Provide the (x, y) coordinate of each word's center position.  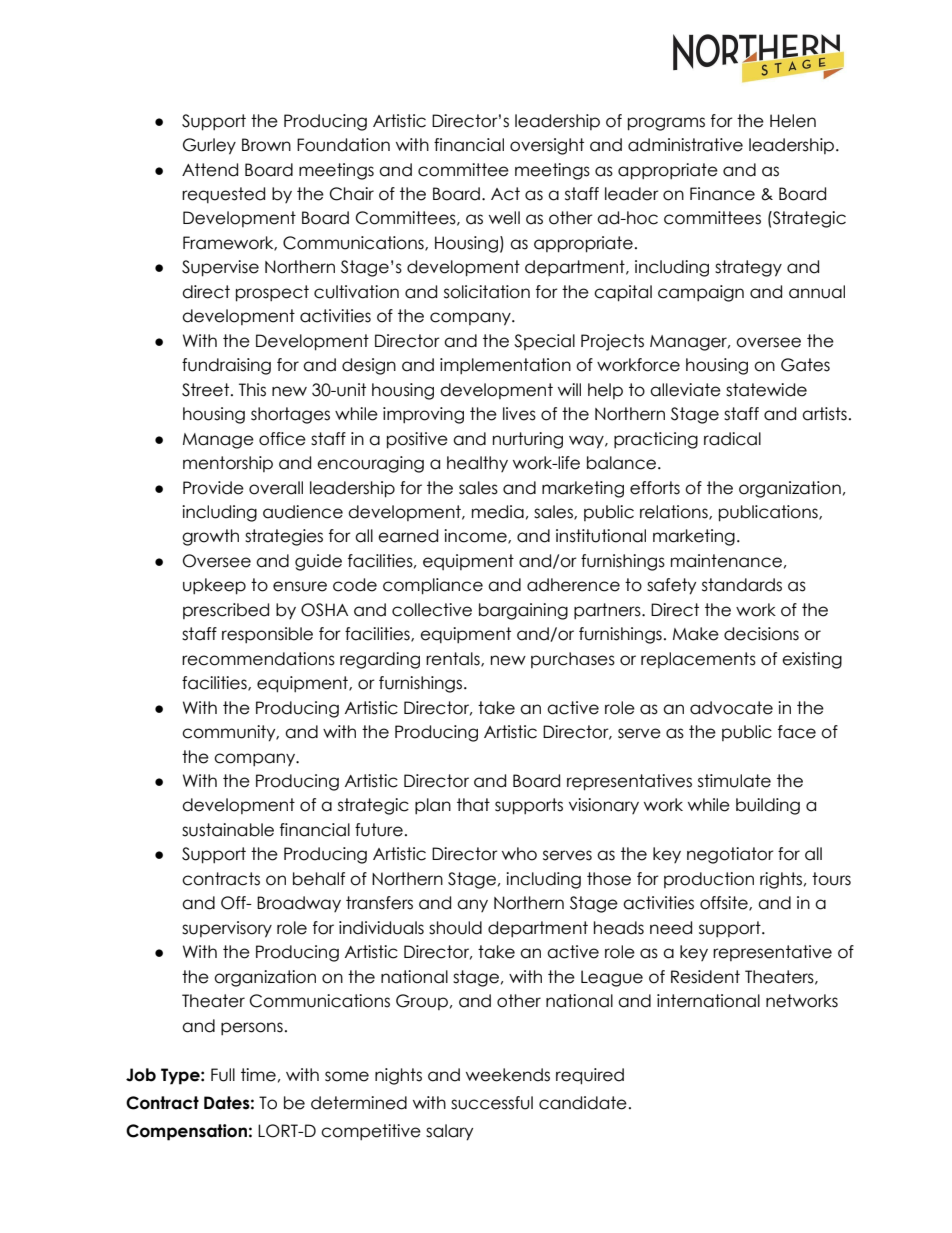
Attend (210, 170)
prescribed (226, 611)
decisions (761, 634)
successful (492, 1103)
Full (223, 1075)
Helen (793, 121)
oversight (547, 146)
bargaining (523, 611)
